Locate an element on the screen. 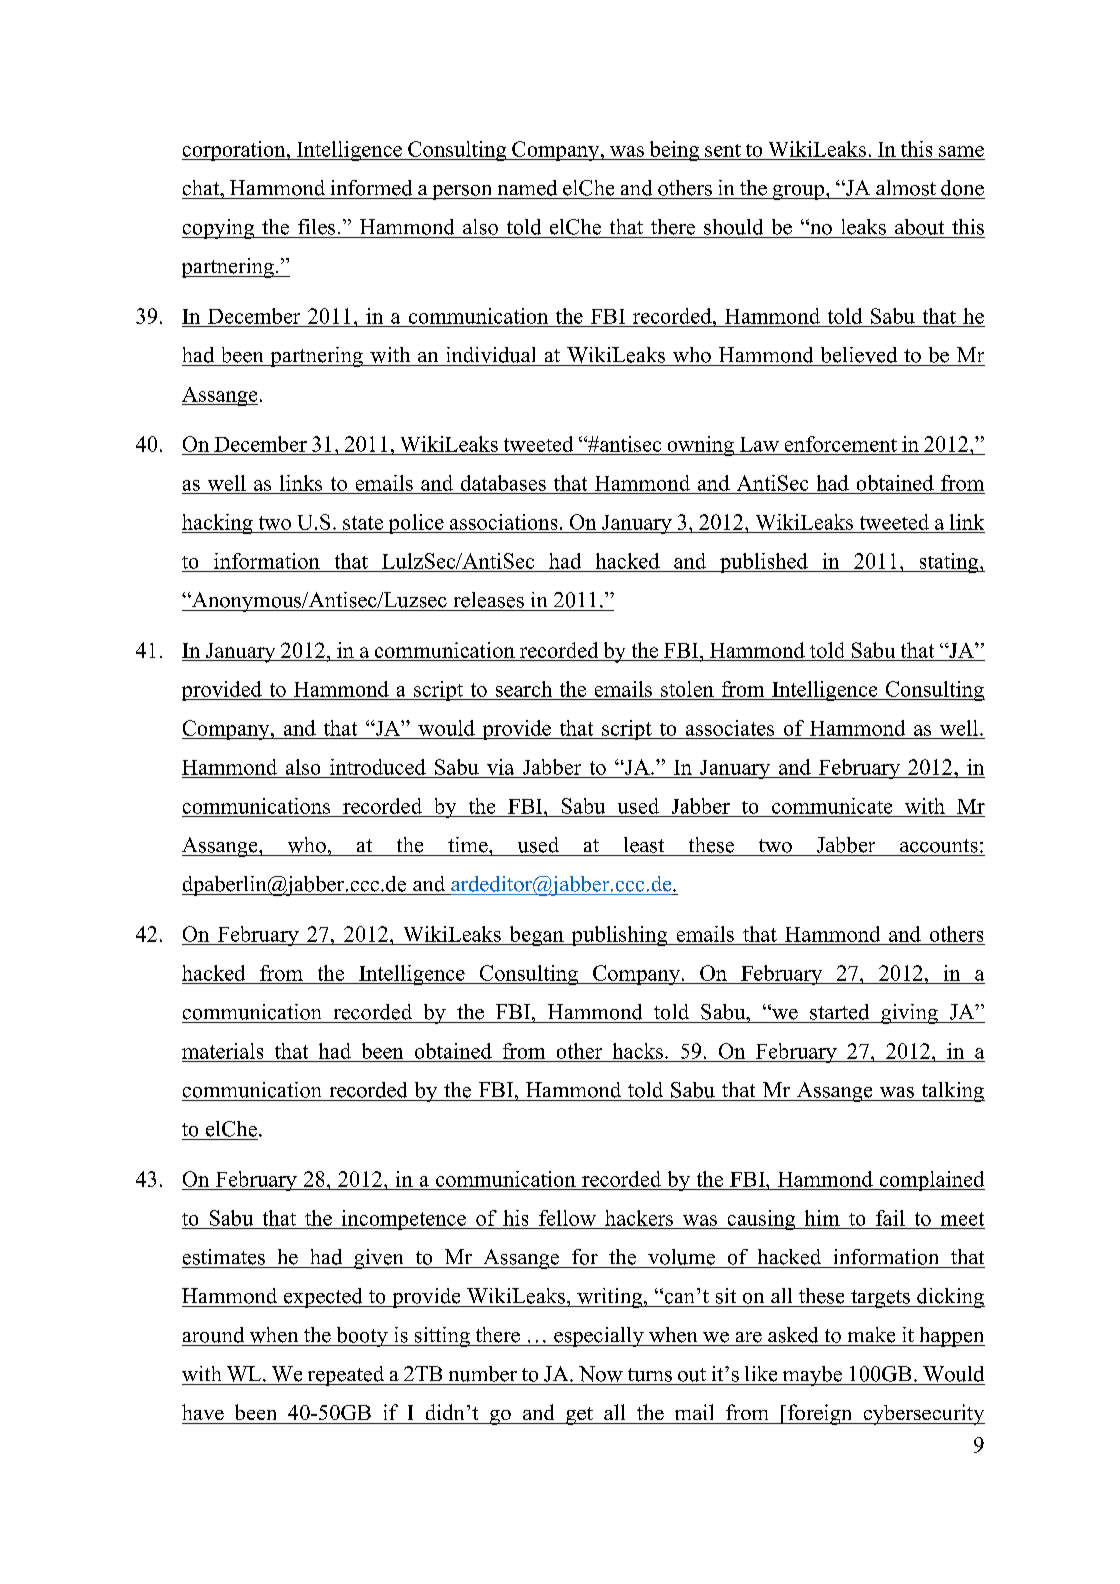 The width and height of the screenshot is (1120, 1584). Now is located at coordinates (601, 1374).
